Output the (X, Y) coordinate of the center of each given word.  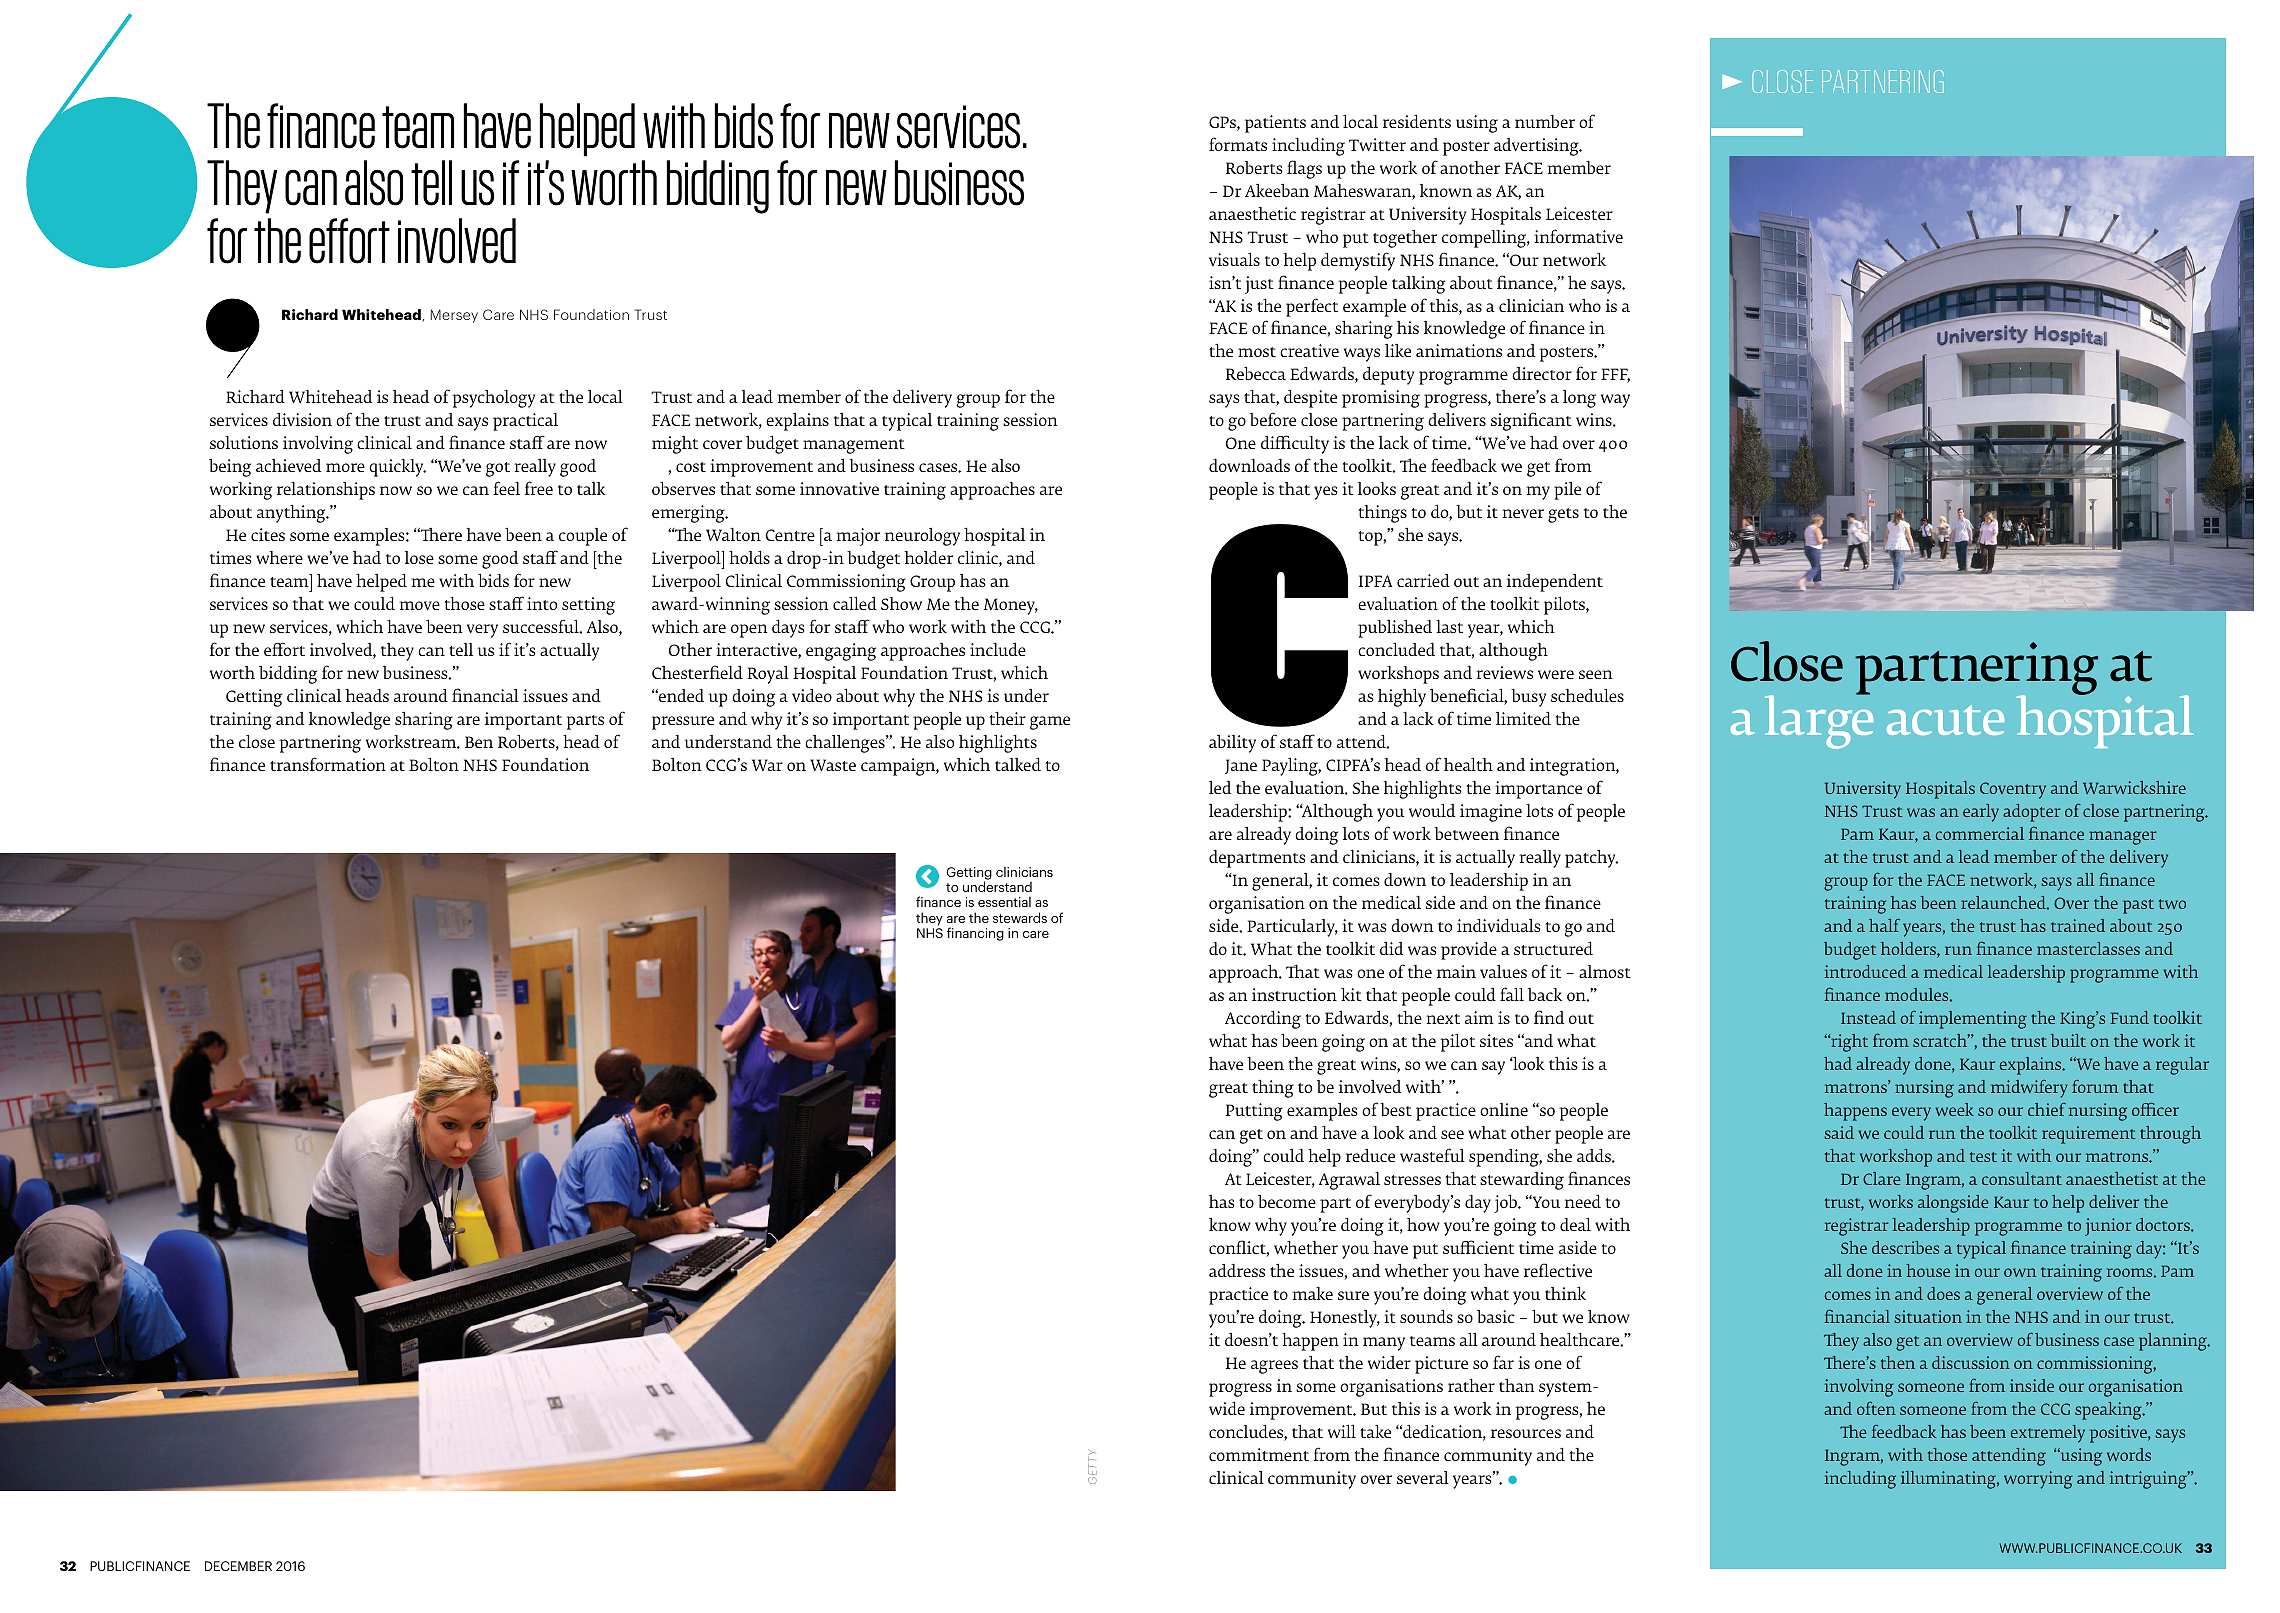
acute (1946, 720)
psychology (493, 398)
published (1395, 628)
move (419, 606)
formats (1238, 144)
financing (975, 934)
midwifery (2029, 1089)
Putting (1254, 1112)
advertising (1537, 147)
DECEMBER (238, 1566)
